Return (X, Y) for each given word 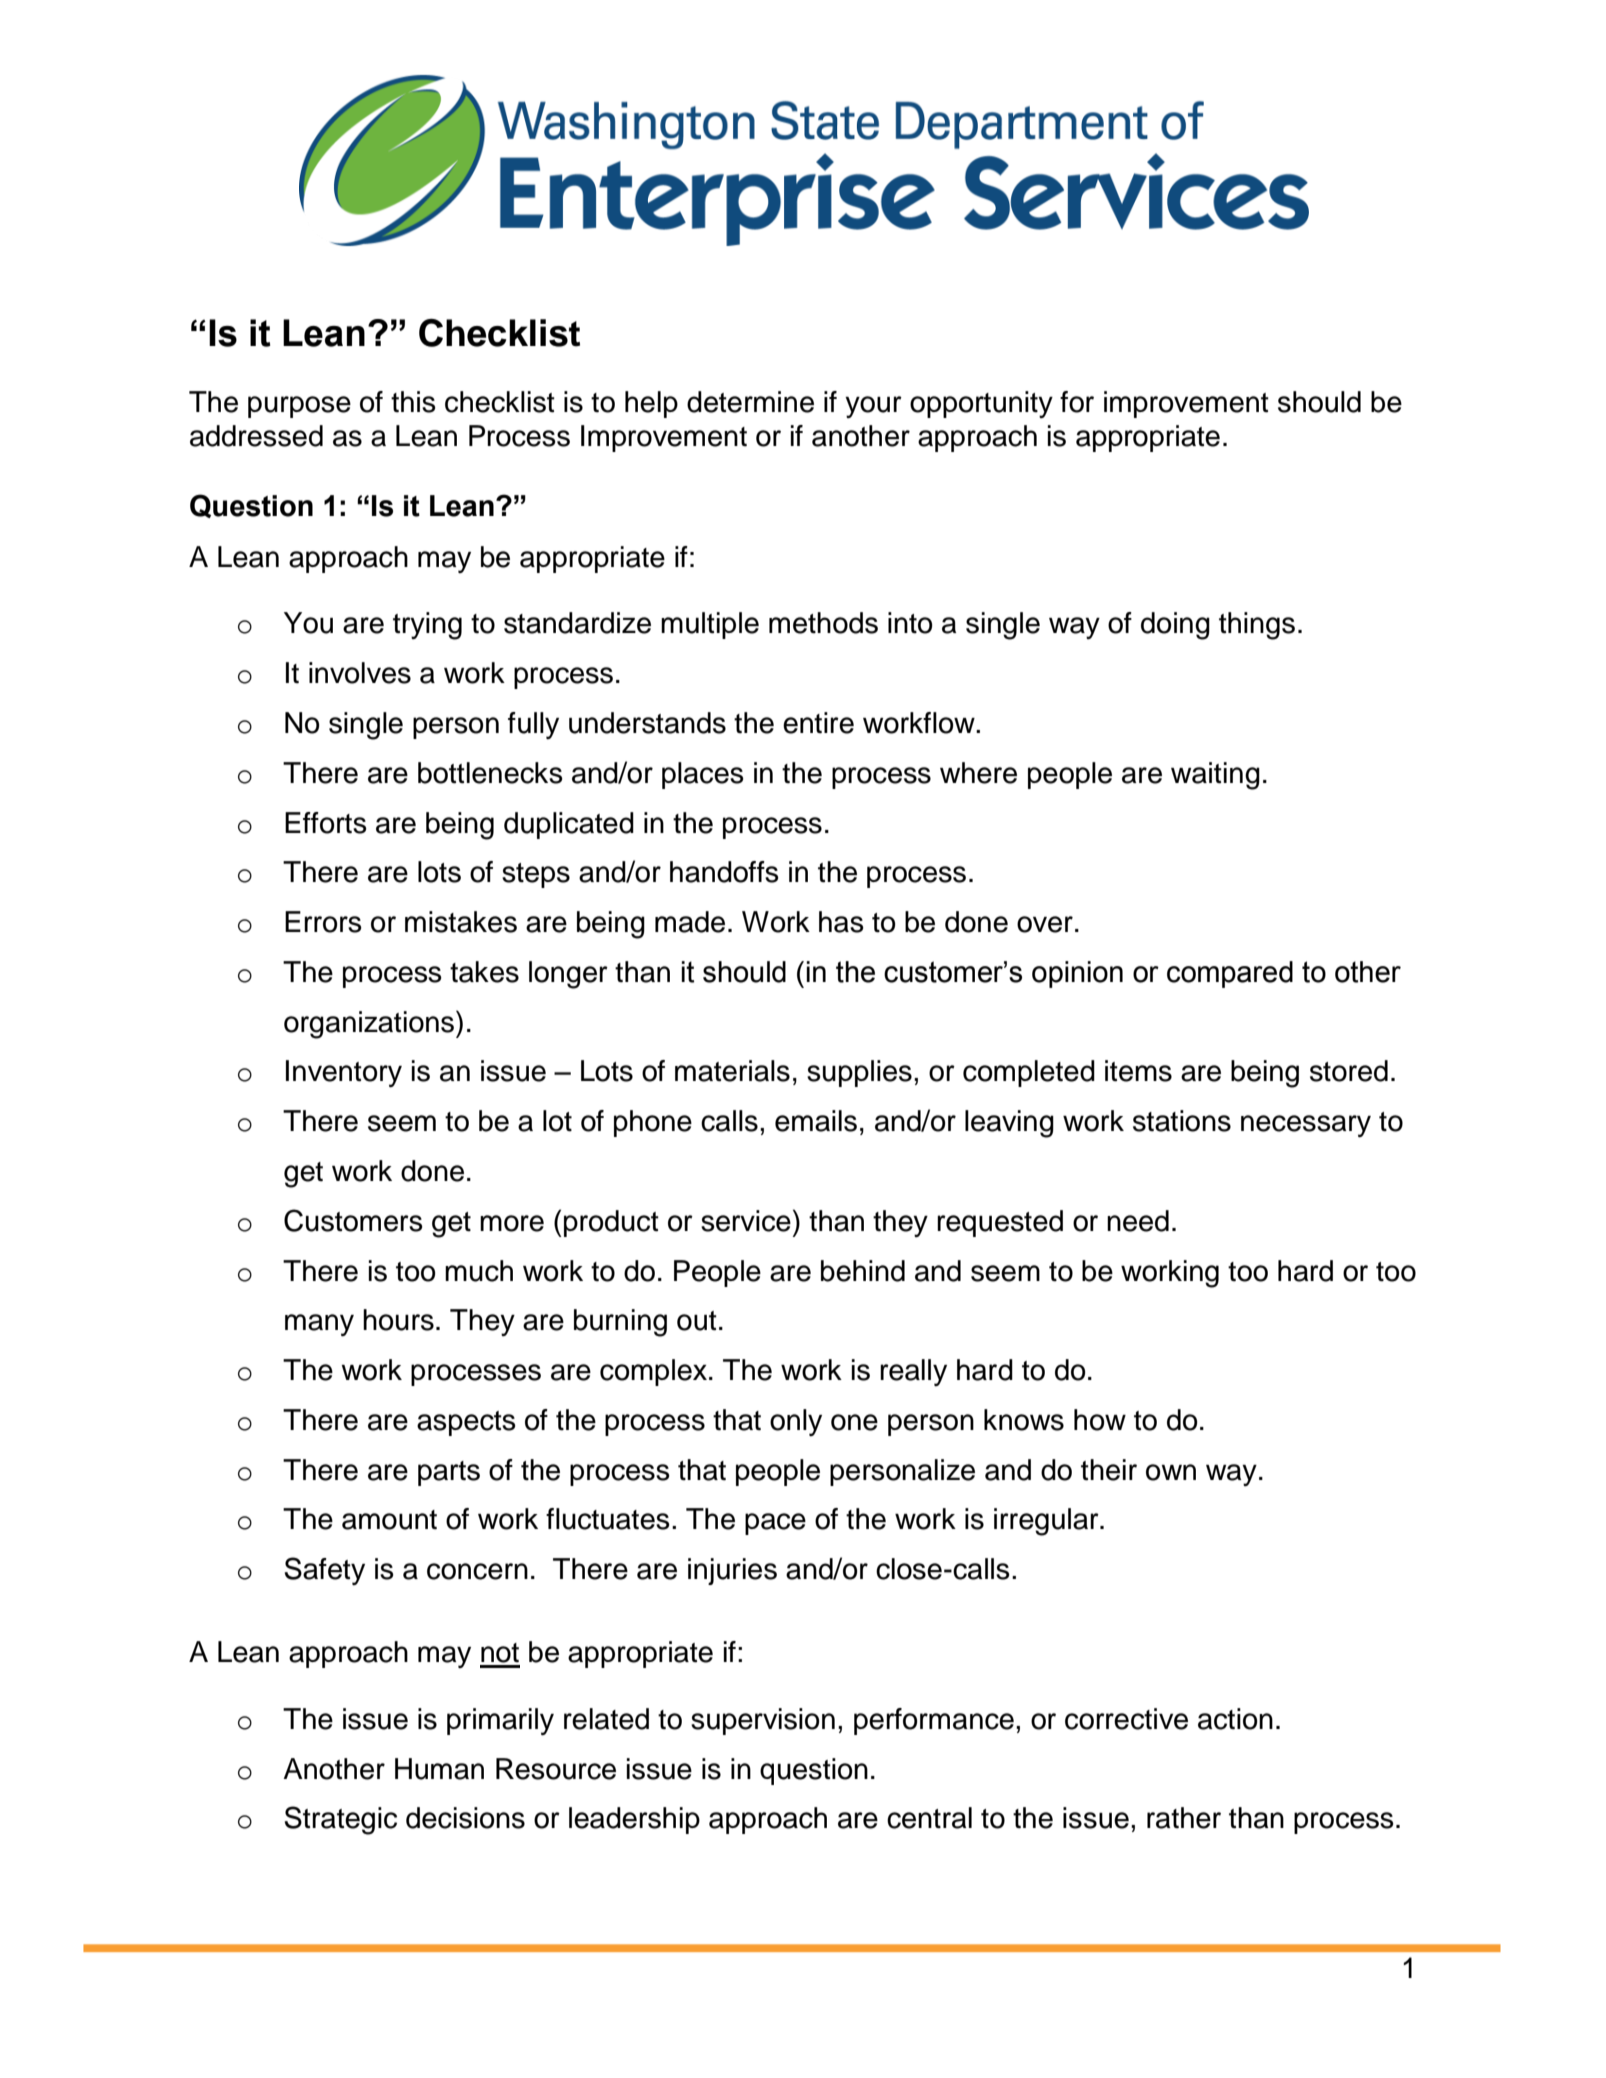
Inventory (344, 1073)
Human (439, 1769)
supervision (763, 1721)
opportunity (981, 404)
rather (1184, 1818)
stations (1182, 1121)
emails (816, 1121)
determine (750, 402)
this (413, 402)
